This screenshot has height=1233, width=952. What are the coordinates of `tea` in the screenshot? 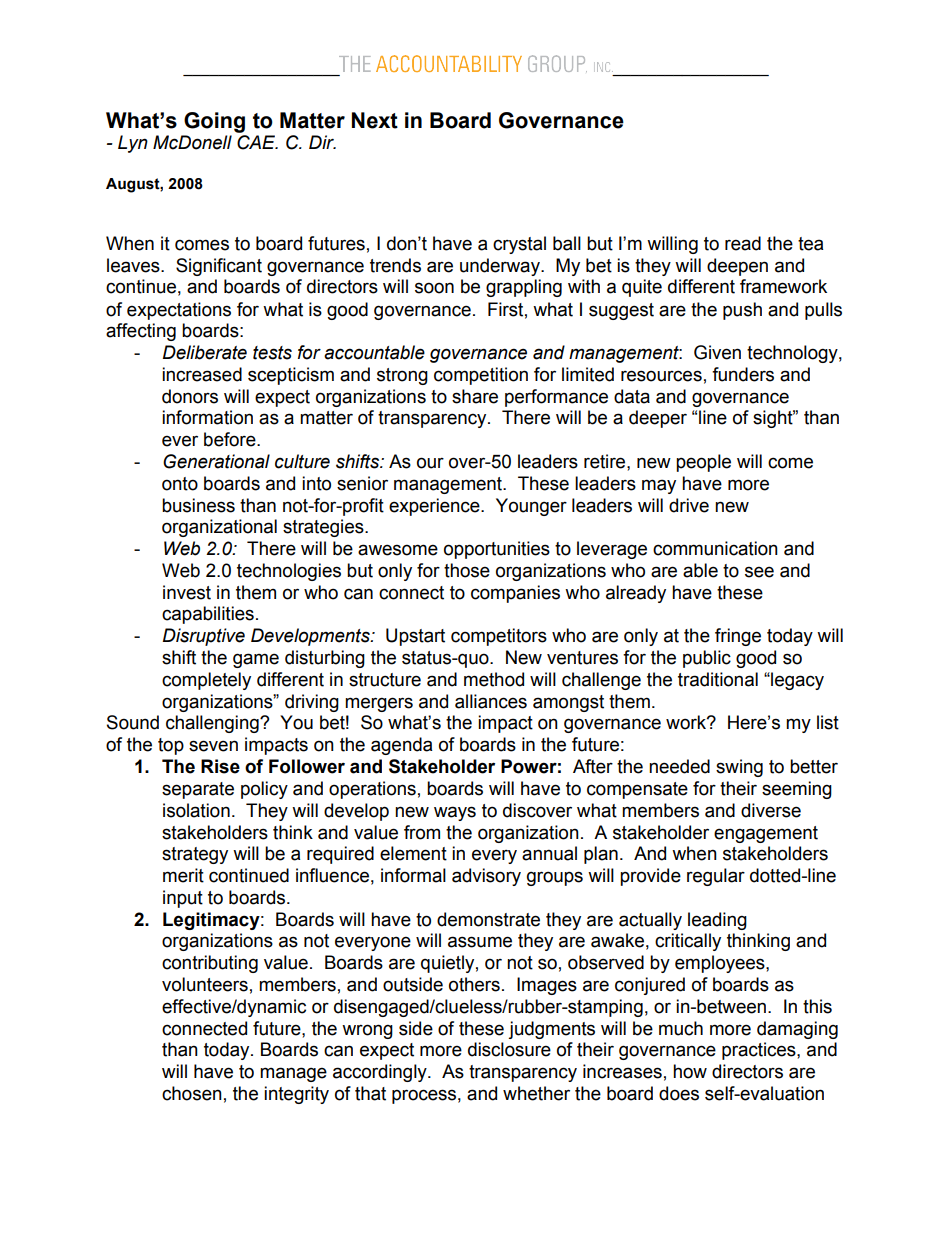 It's located at (810, 244).
